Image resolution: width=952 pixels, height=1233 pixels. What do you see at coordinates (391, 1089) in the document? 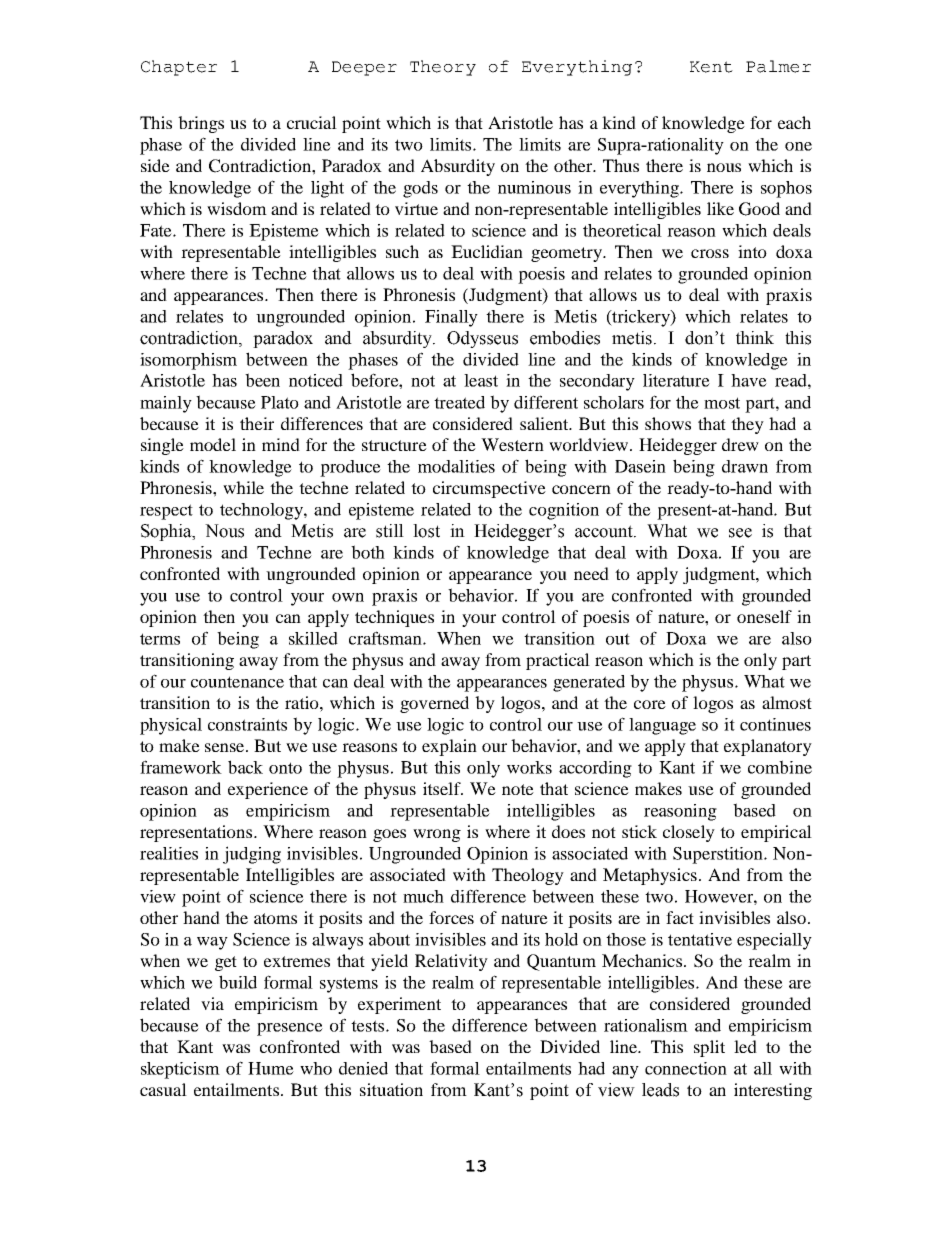
I see `situation` at bounding box center [391, 1089].
